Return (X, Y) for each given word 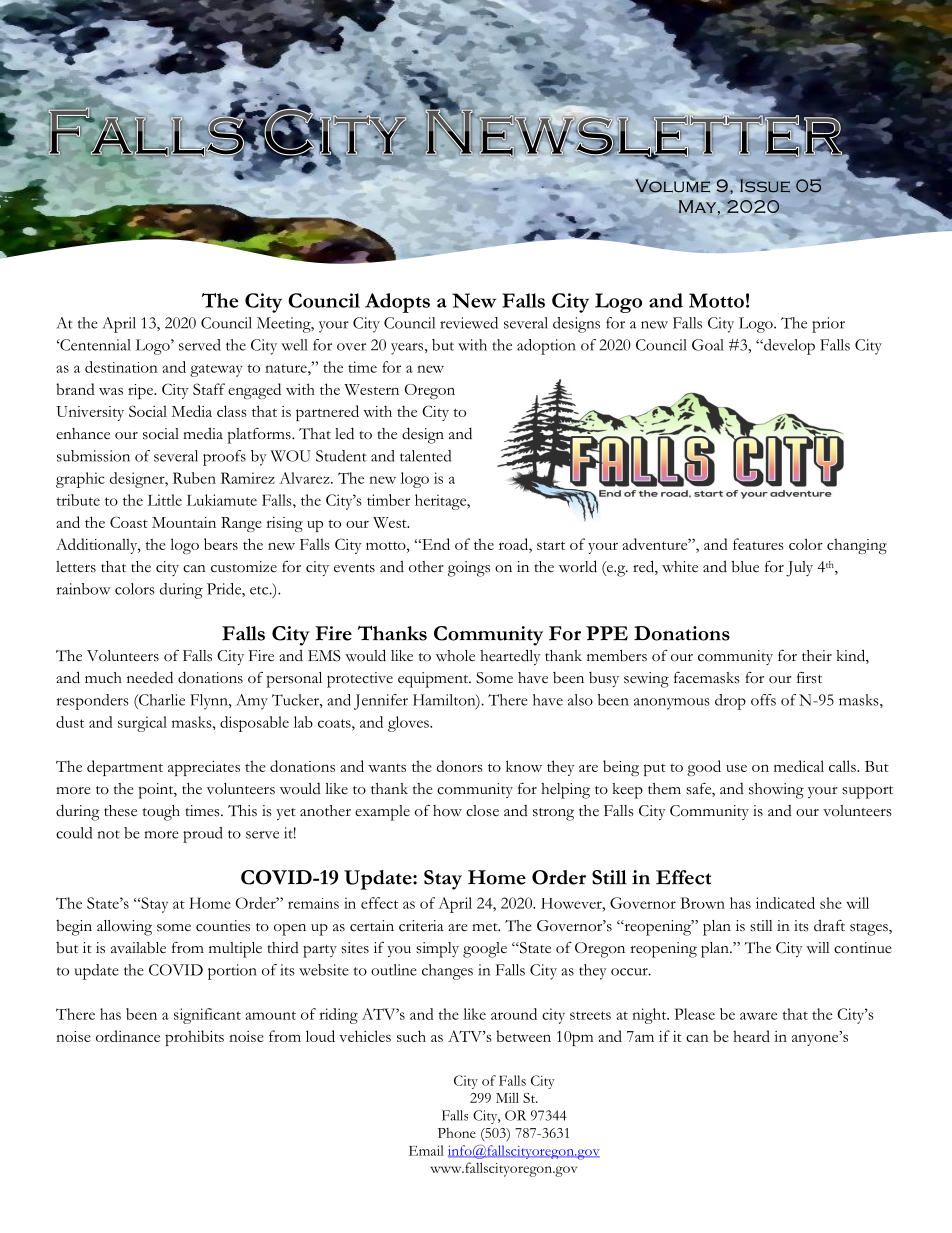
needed (150, 677)
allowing (124, 928)
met (486, 927)
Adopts (397, 303)
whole (455, 656)
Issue (765, 186)
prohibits (194, 1038)
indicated (785, 903)
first (809, 677)
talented (425, 456)
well (294, 345)
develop (788, 347)
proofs (224, 458)
